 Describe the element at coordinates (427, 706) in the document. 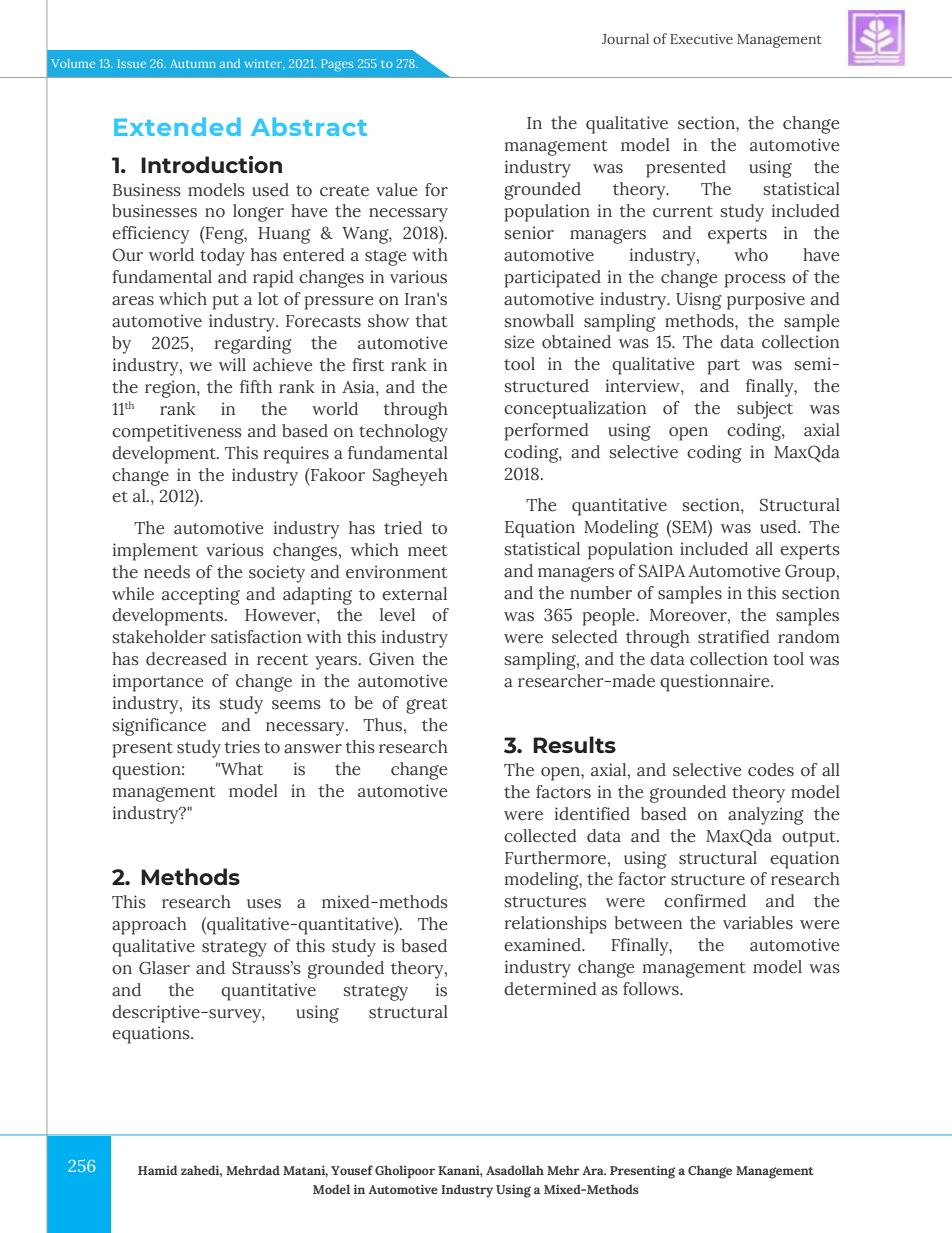

I see `great` at that location.
